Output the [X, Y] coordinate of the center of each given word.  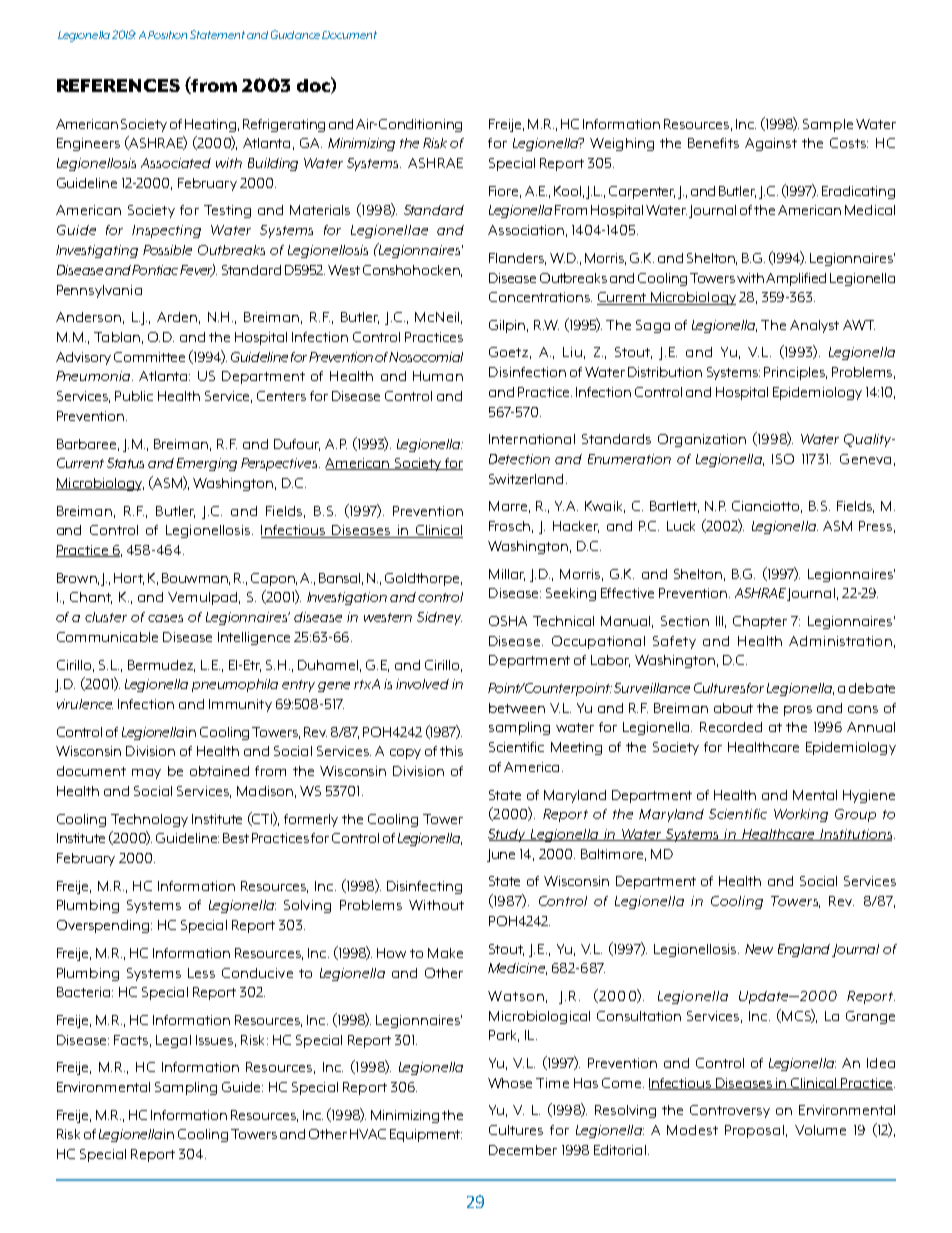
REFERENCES [118, 85]
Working [801, 815]
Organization [702, 440]
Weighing [622, 144]
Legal [173, 1041]
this [451, 751]
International [532, 439]
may [146, 774]
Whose [510, 1083]
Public [134, 396]
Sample [828, 125]
